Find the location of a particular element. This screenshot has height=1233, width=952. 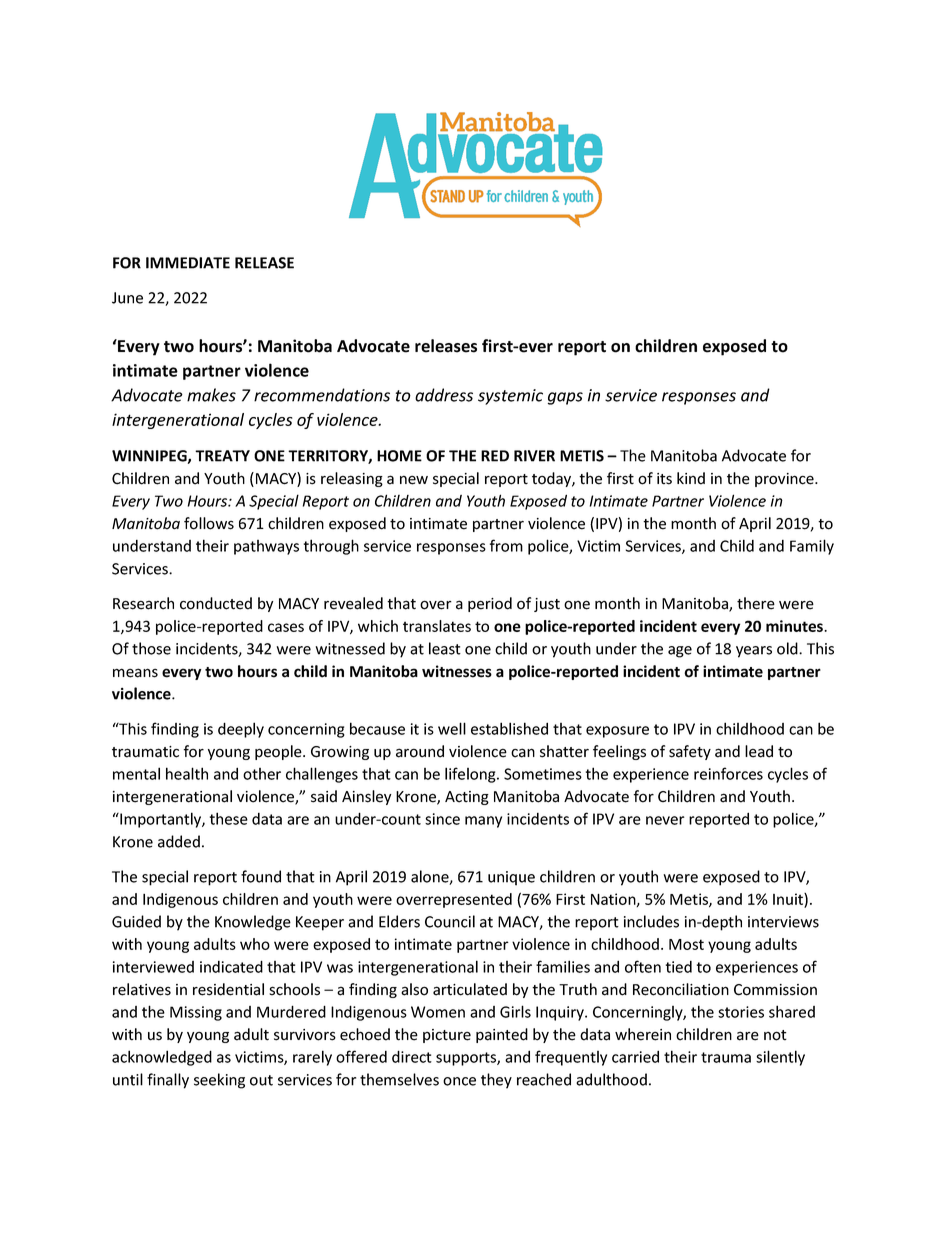

those is located at coordinates (151, 648).
